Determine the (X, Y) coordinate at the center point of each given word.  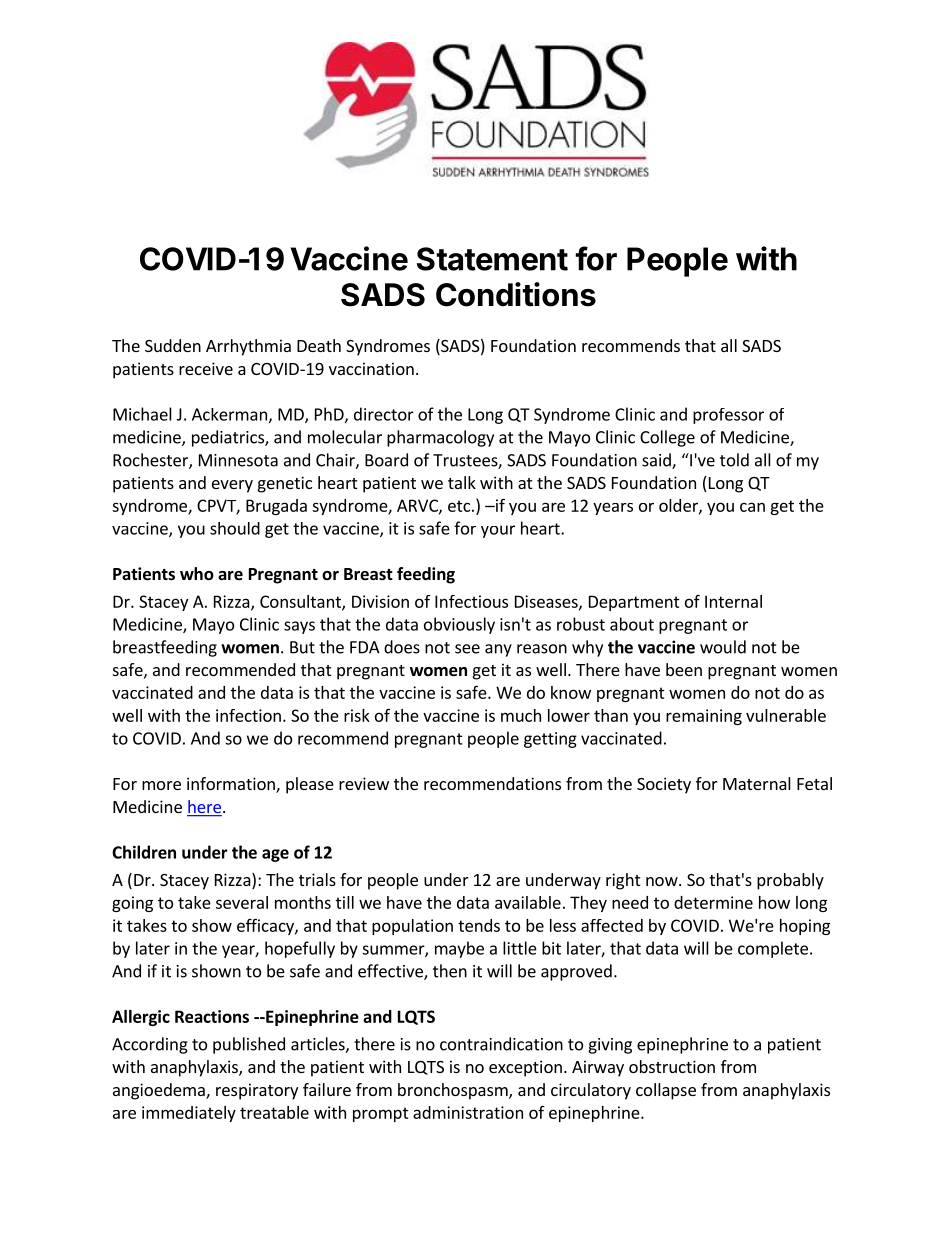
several (242, 902)
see (467, 649)
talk (462, 482)
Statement (492, 259)
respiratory (257, 1091)
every (232, 486)
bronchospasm (454, 1091)
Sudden (173, 345)
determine (713, 902)
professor (728, 416)
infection (248, 715)
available (528, 902)
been (684, 669)
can (752, 507)
